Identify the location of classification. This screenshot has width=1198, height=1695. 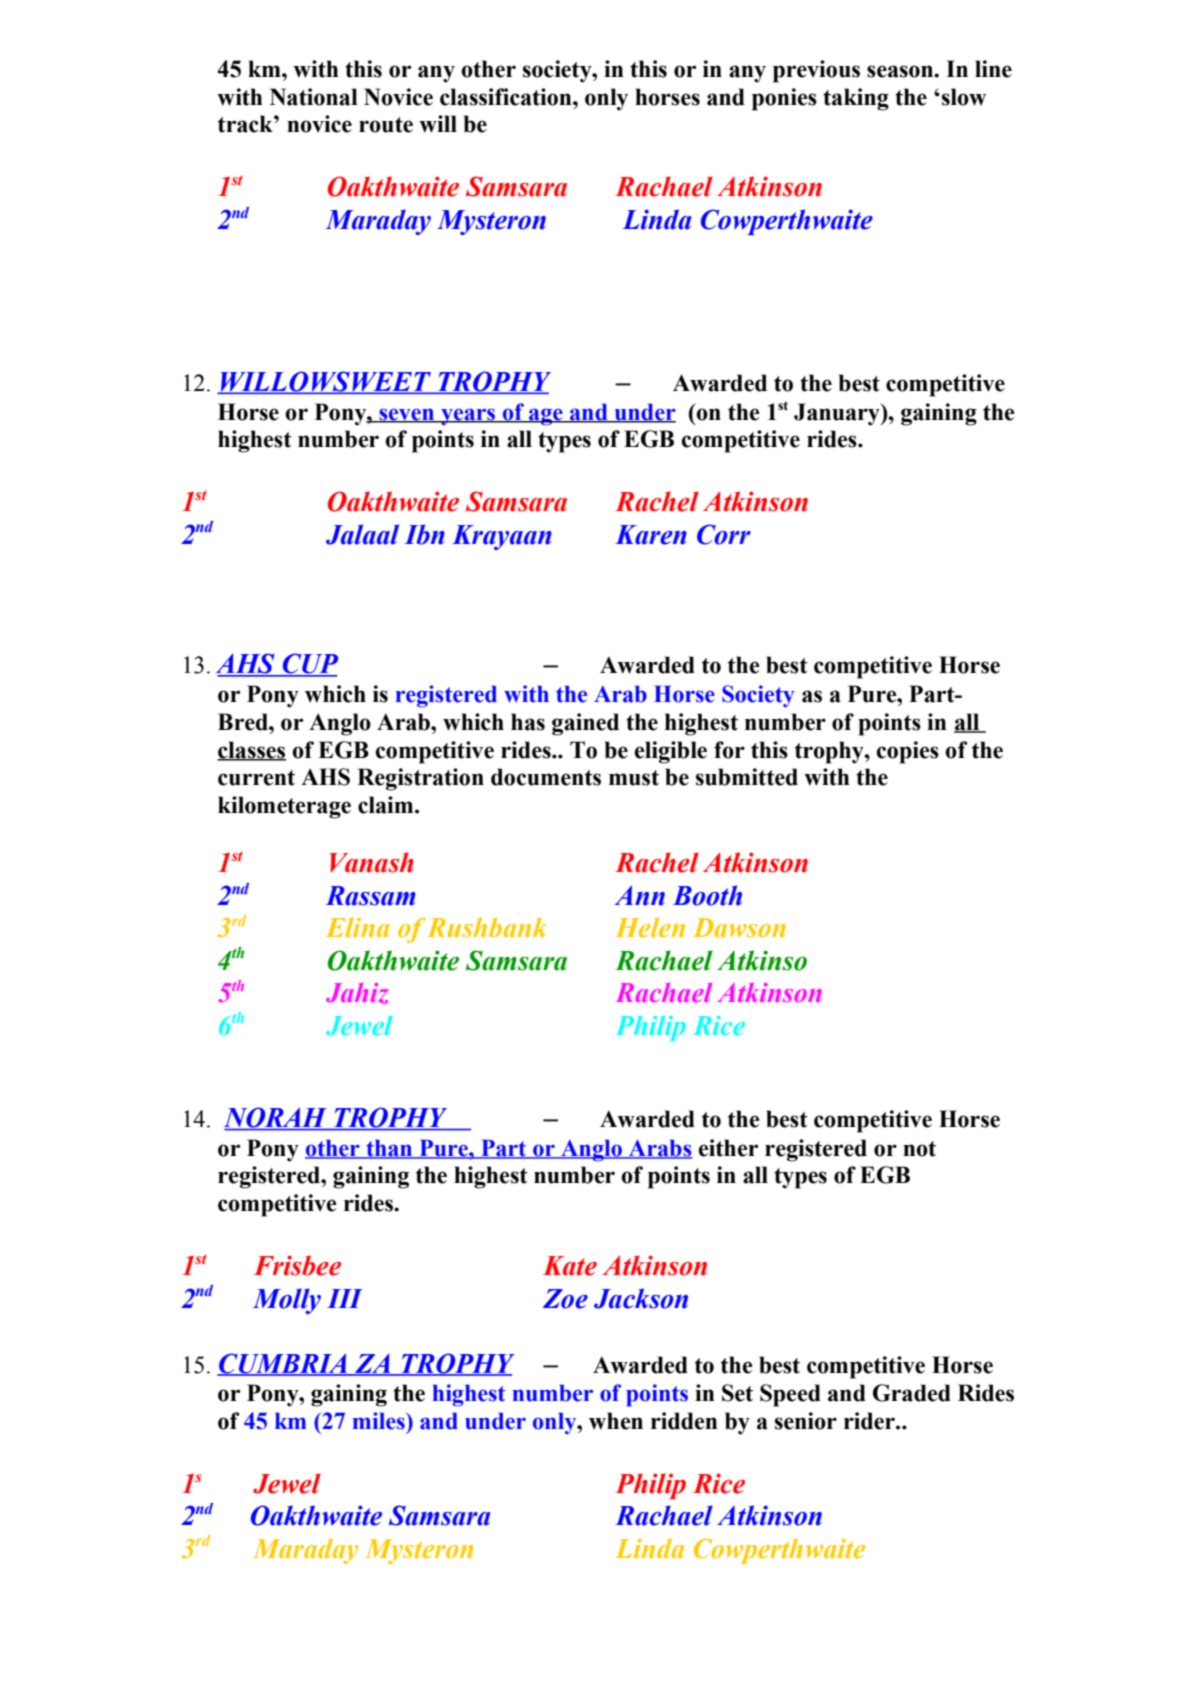
(507, 97).
